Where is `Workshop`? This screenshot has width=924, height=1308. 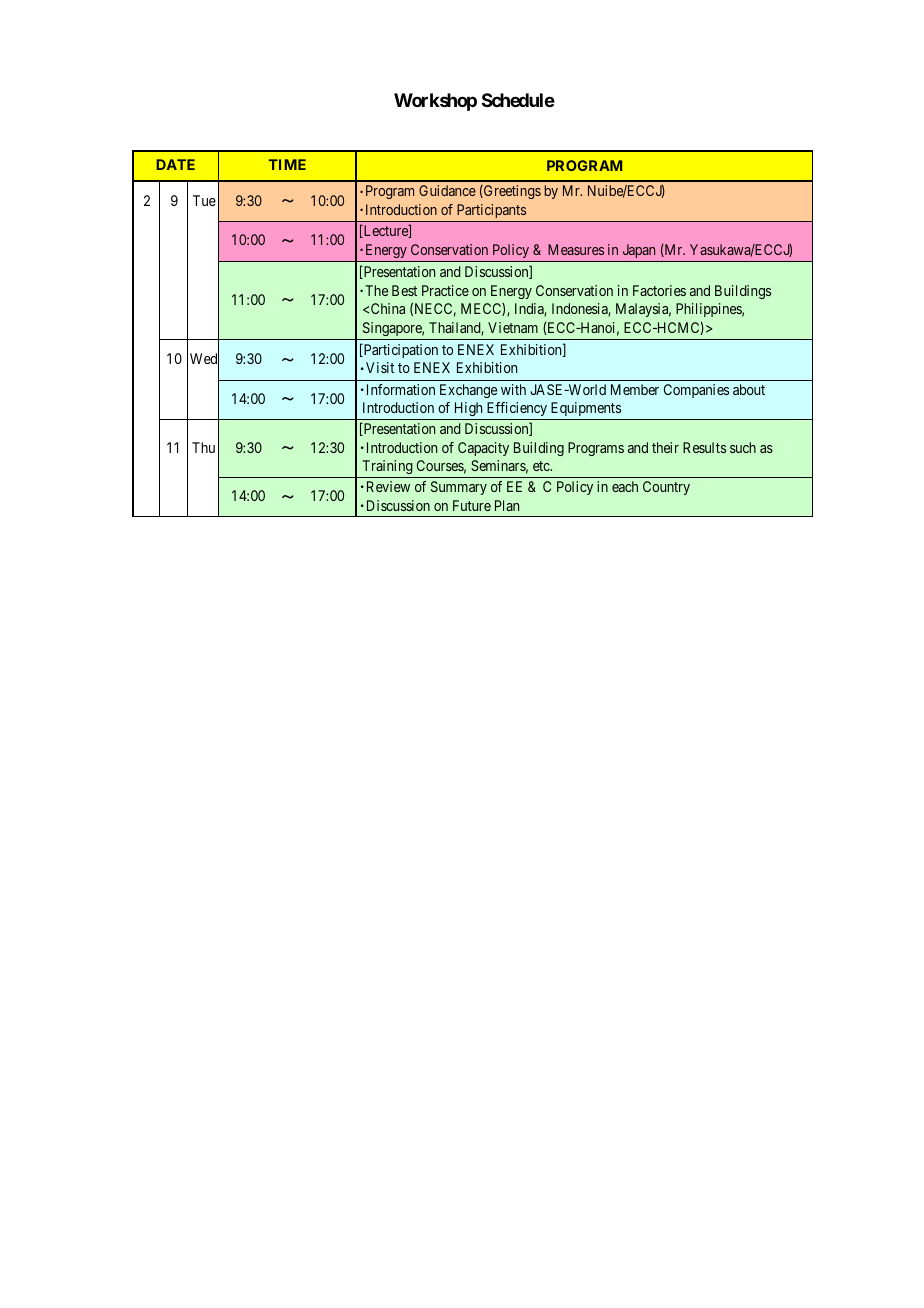 Workshop is located at coordinates (435, 102).
